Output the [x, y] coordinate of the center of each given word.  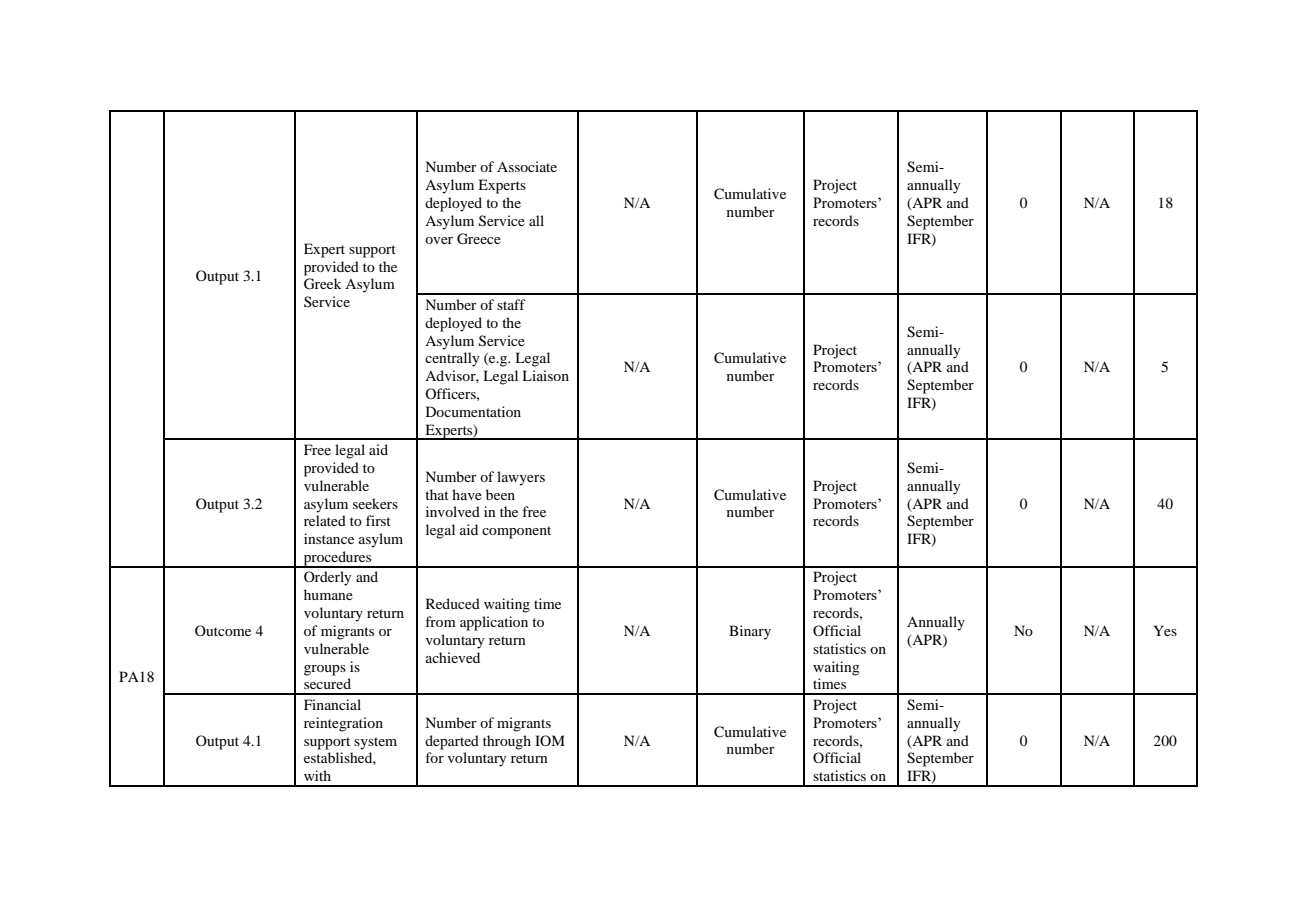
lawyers [521, 478]
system [375, 743]
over [439, 240]
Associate [527, 166]
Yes [1165, 630]
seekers [375, 503]
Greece [479, 239]
